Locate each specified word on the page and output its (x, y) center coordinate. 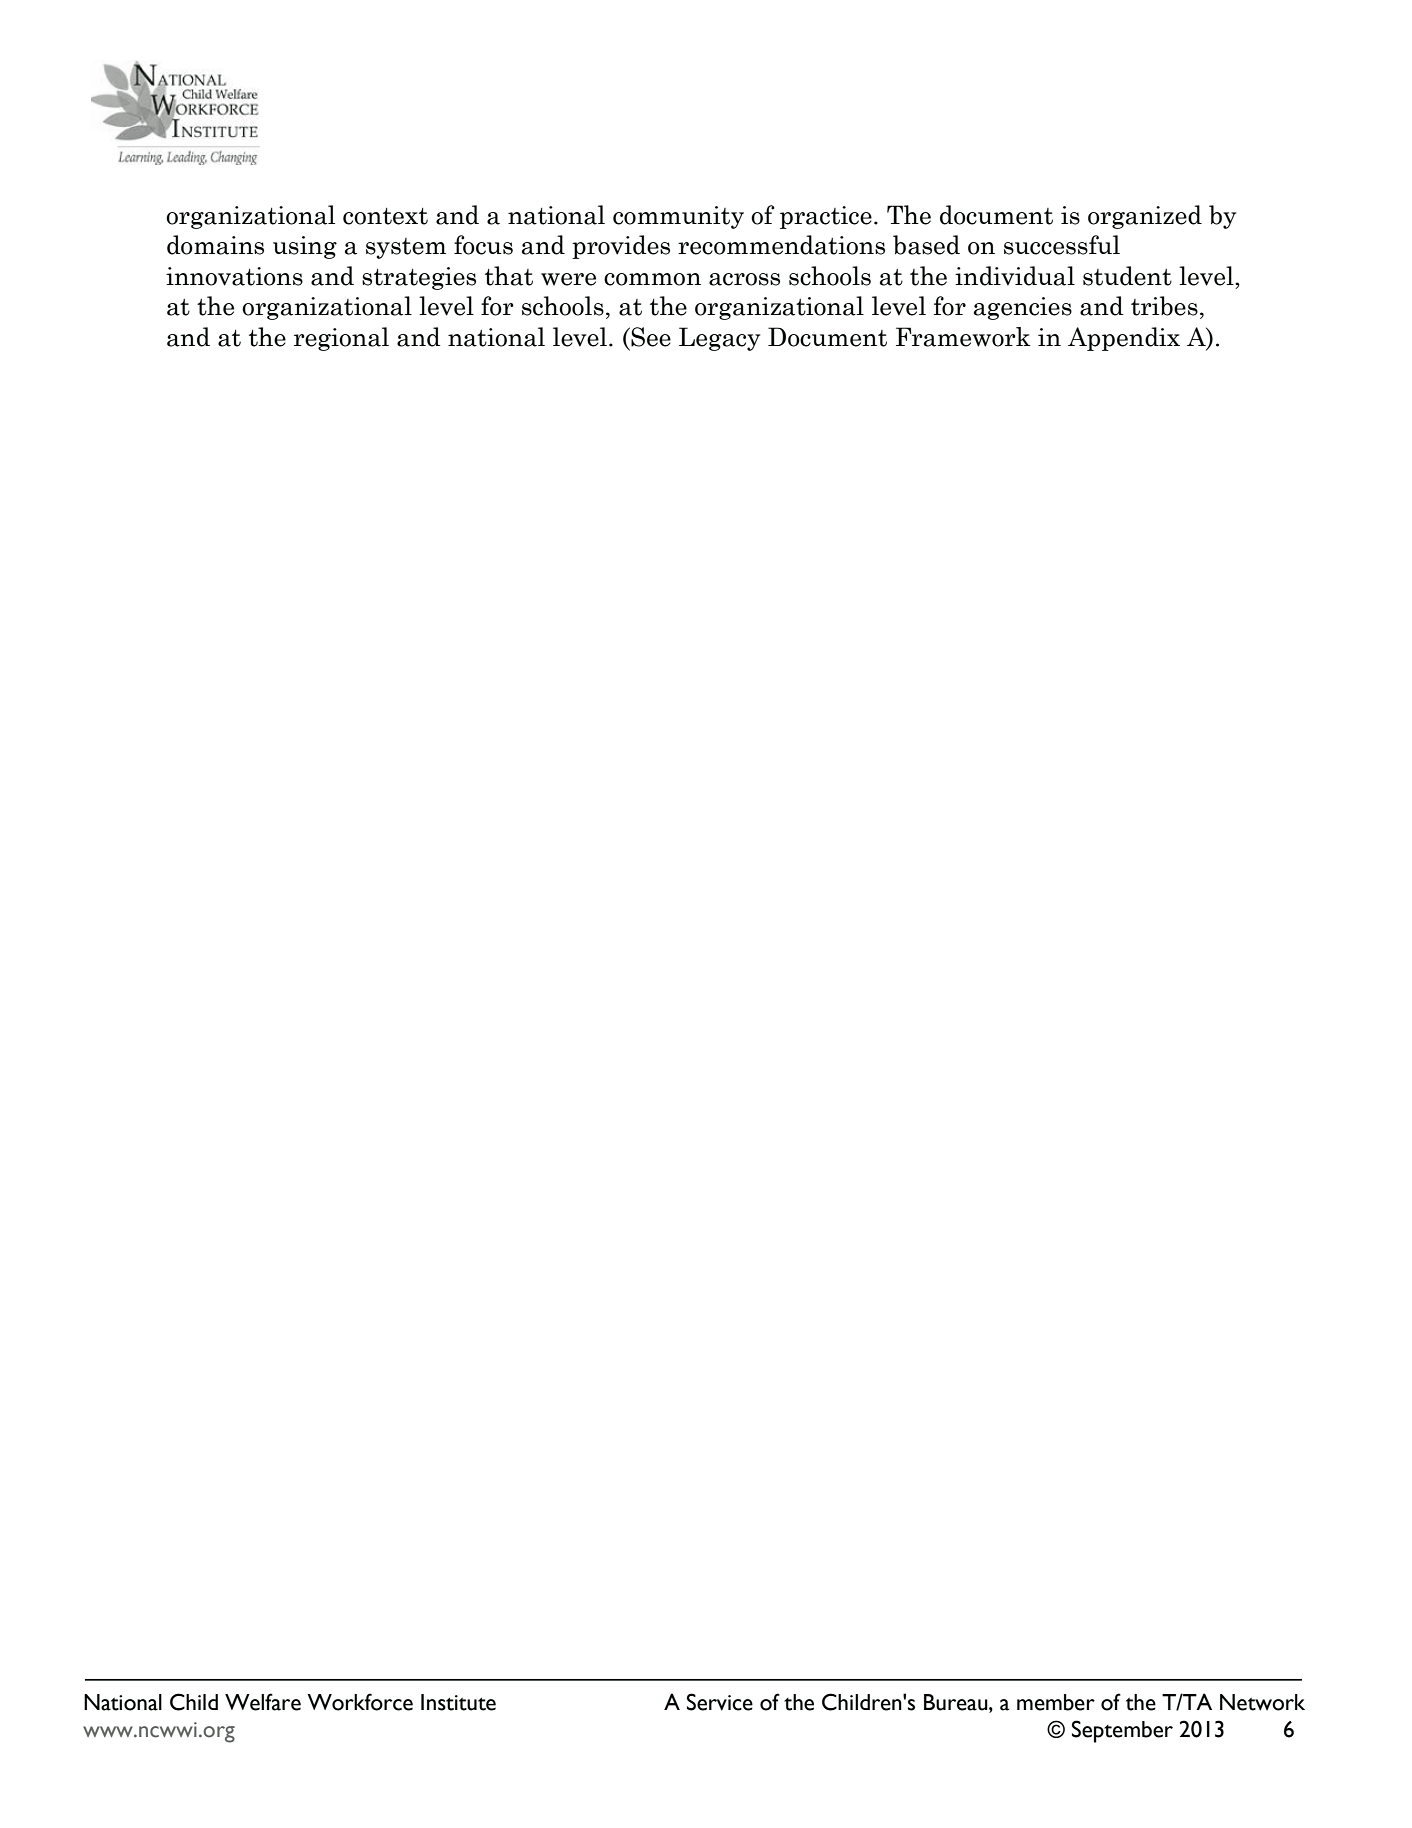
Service (720, 1702)
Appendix (1124, 339)
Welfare (263, 1702)
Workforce (360, 1702)
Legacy (719, 339)
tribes (1164, 306)
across (744, 279)
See (650, 337)
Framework (963, 337)
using (305, 247)
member (1056, 1702)
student (1127, 276)
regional (341, 339)
